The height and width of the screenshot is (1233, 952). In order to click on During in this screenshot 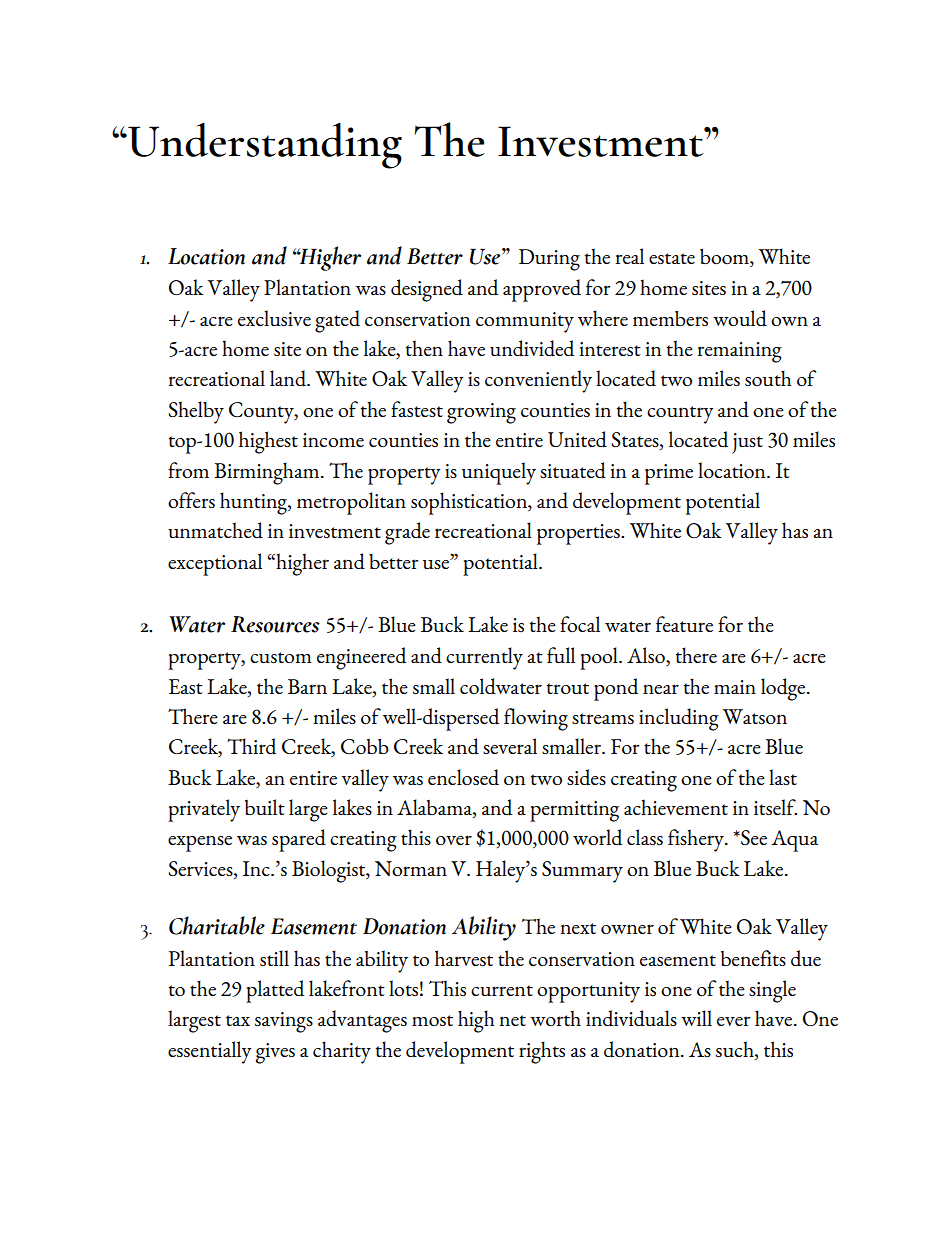, I will do `click(549, 260)`.
